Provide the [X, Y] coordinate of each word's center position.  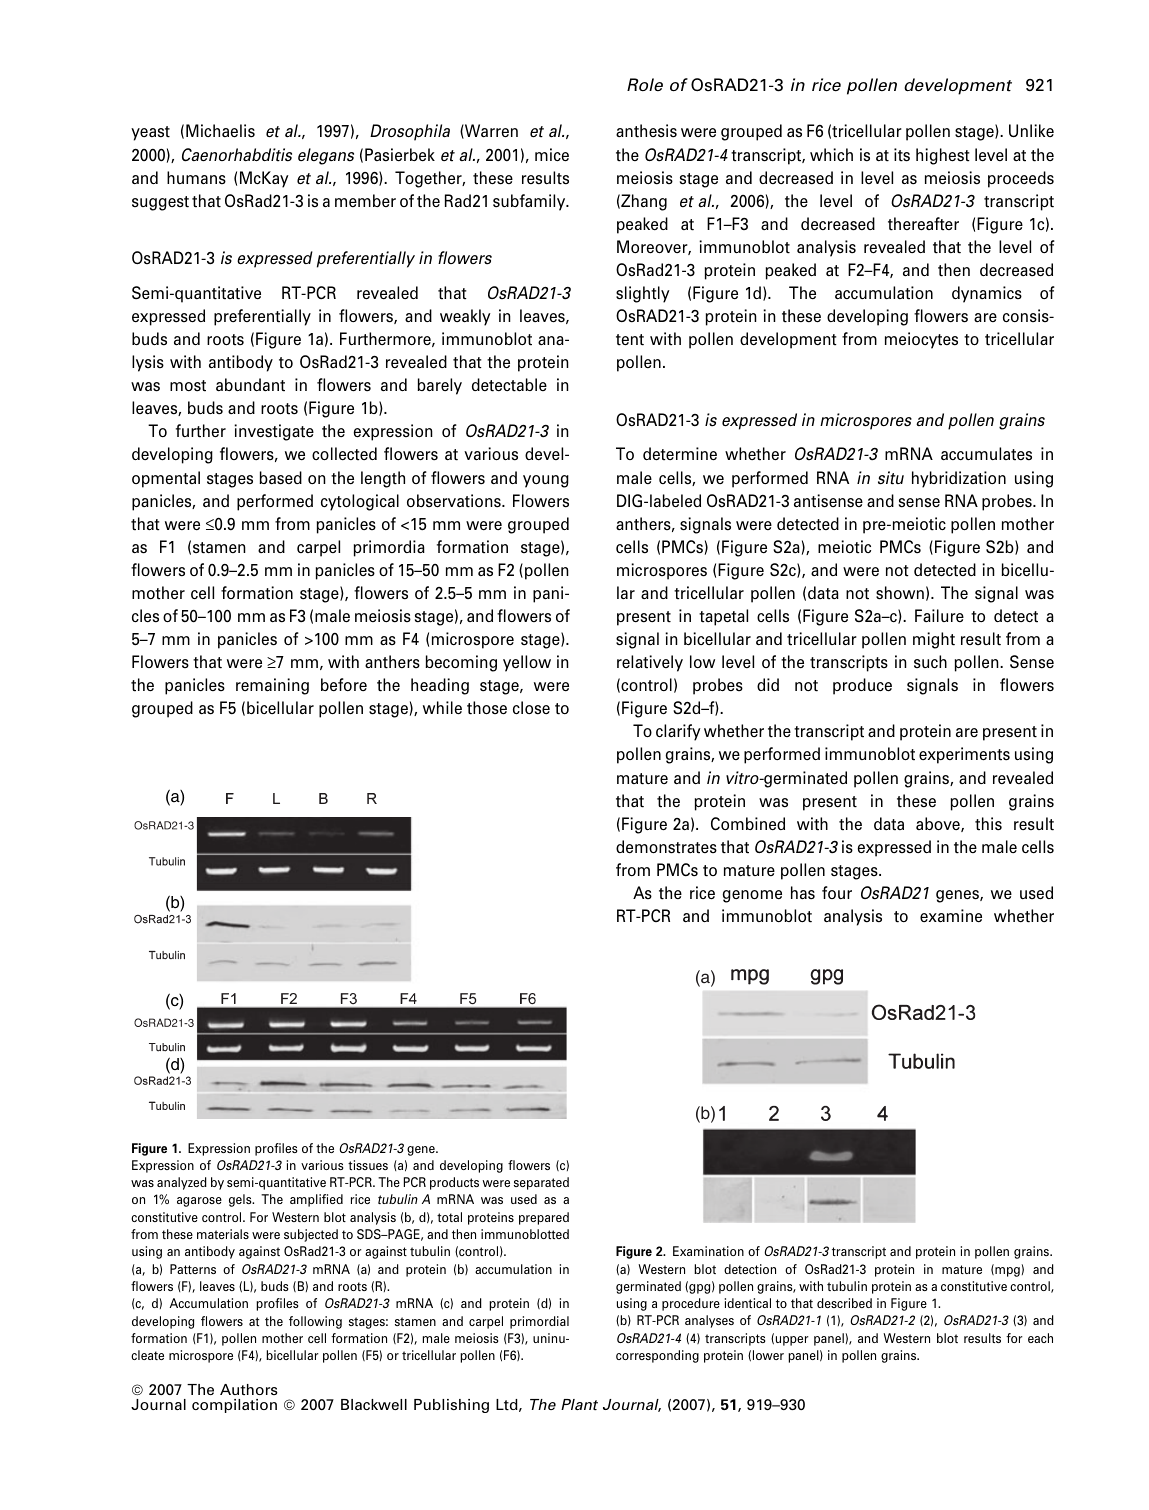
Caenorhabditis [237, 155]
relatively [650, 663]
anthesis [646, 131]
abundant [250, 385]
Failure [939, 615]
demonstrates [666, 847]
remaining [272, 686]
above [939, 824]
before [344, 684]
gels [241, 1200]
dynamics [987, 294]
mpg [1006, 1271]
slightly [643, 294]
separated [541, 1183]
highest [943, 156]
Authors [249, 1389]
